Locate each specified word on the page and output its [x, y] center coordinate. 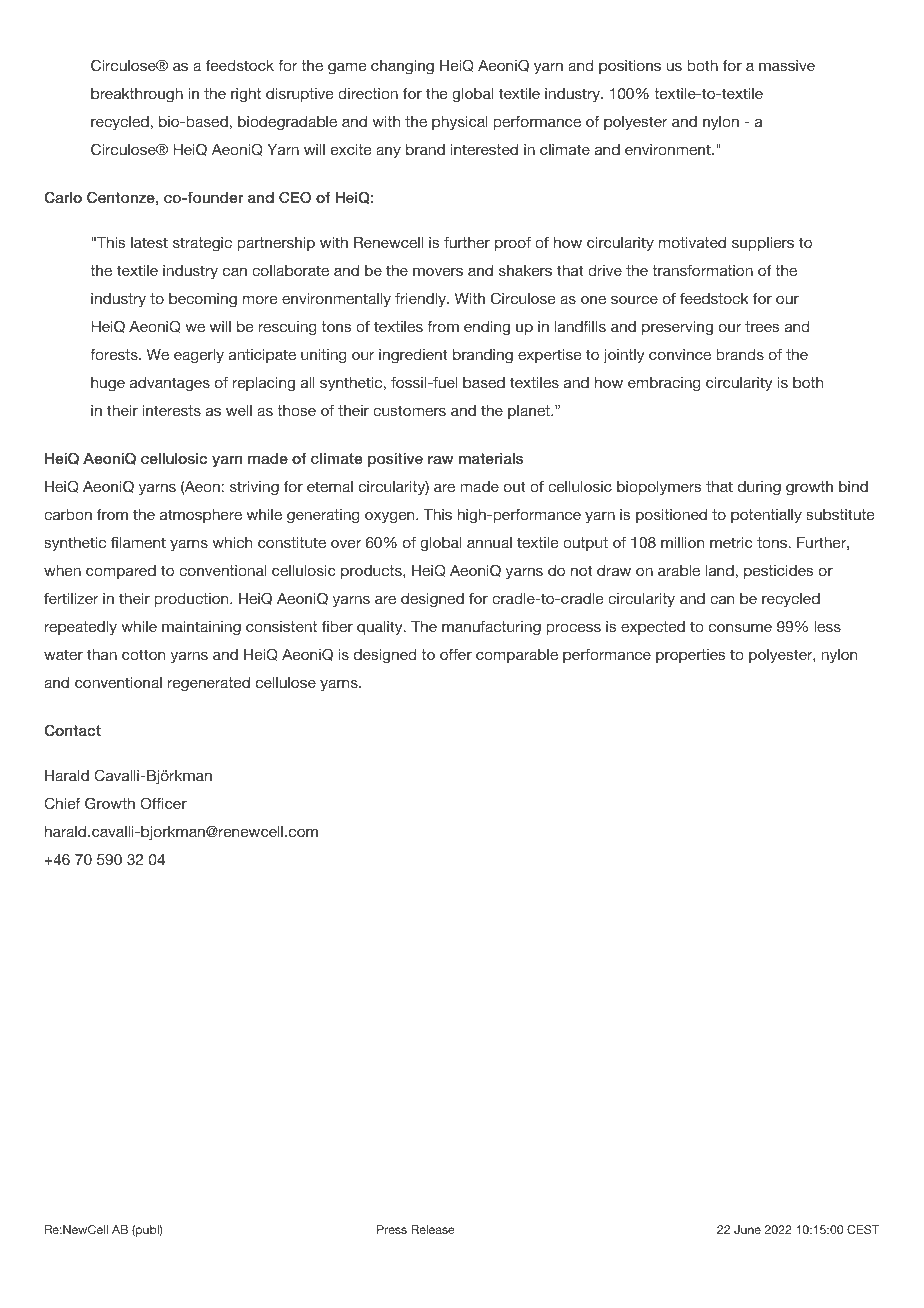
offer [456, 654]
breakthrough [137, 95]
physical [460, 123]
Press [392, 1229]
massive [787, 65]
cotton [143, 654]
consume [740, 628]
